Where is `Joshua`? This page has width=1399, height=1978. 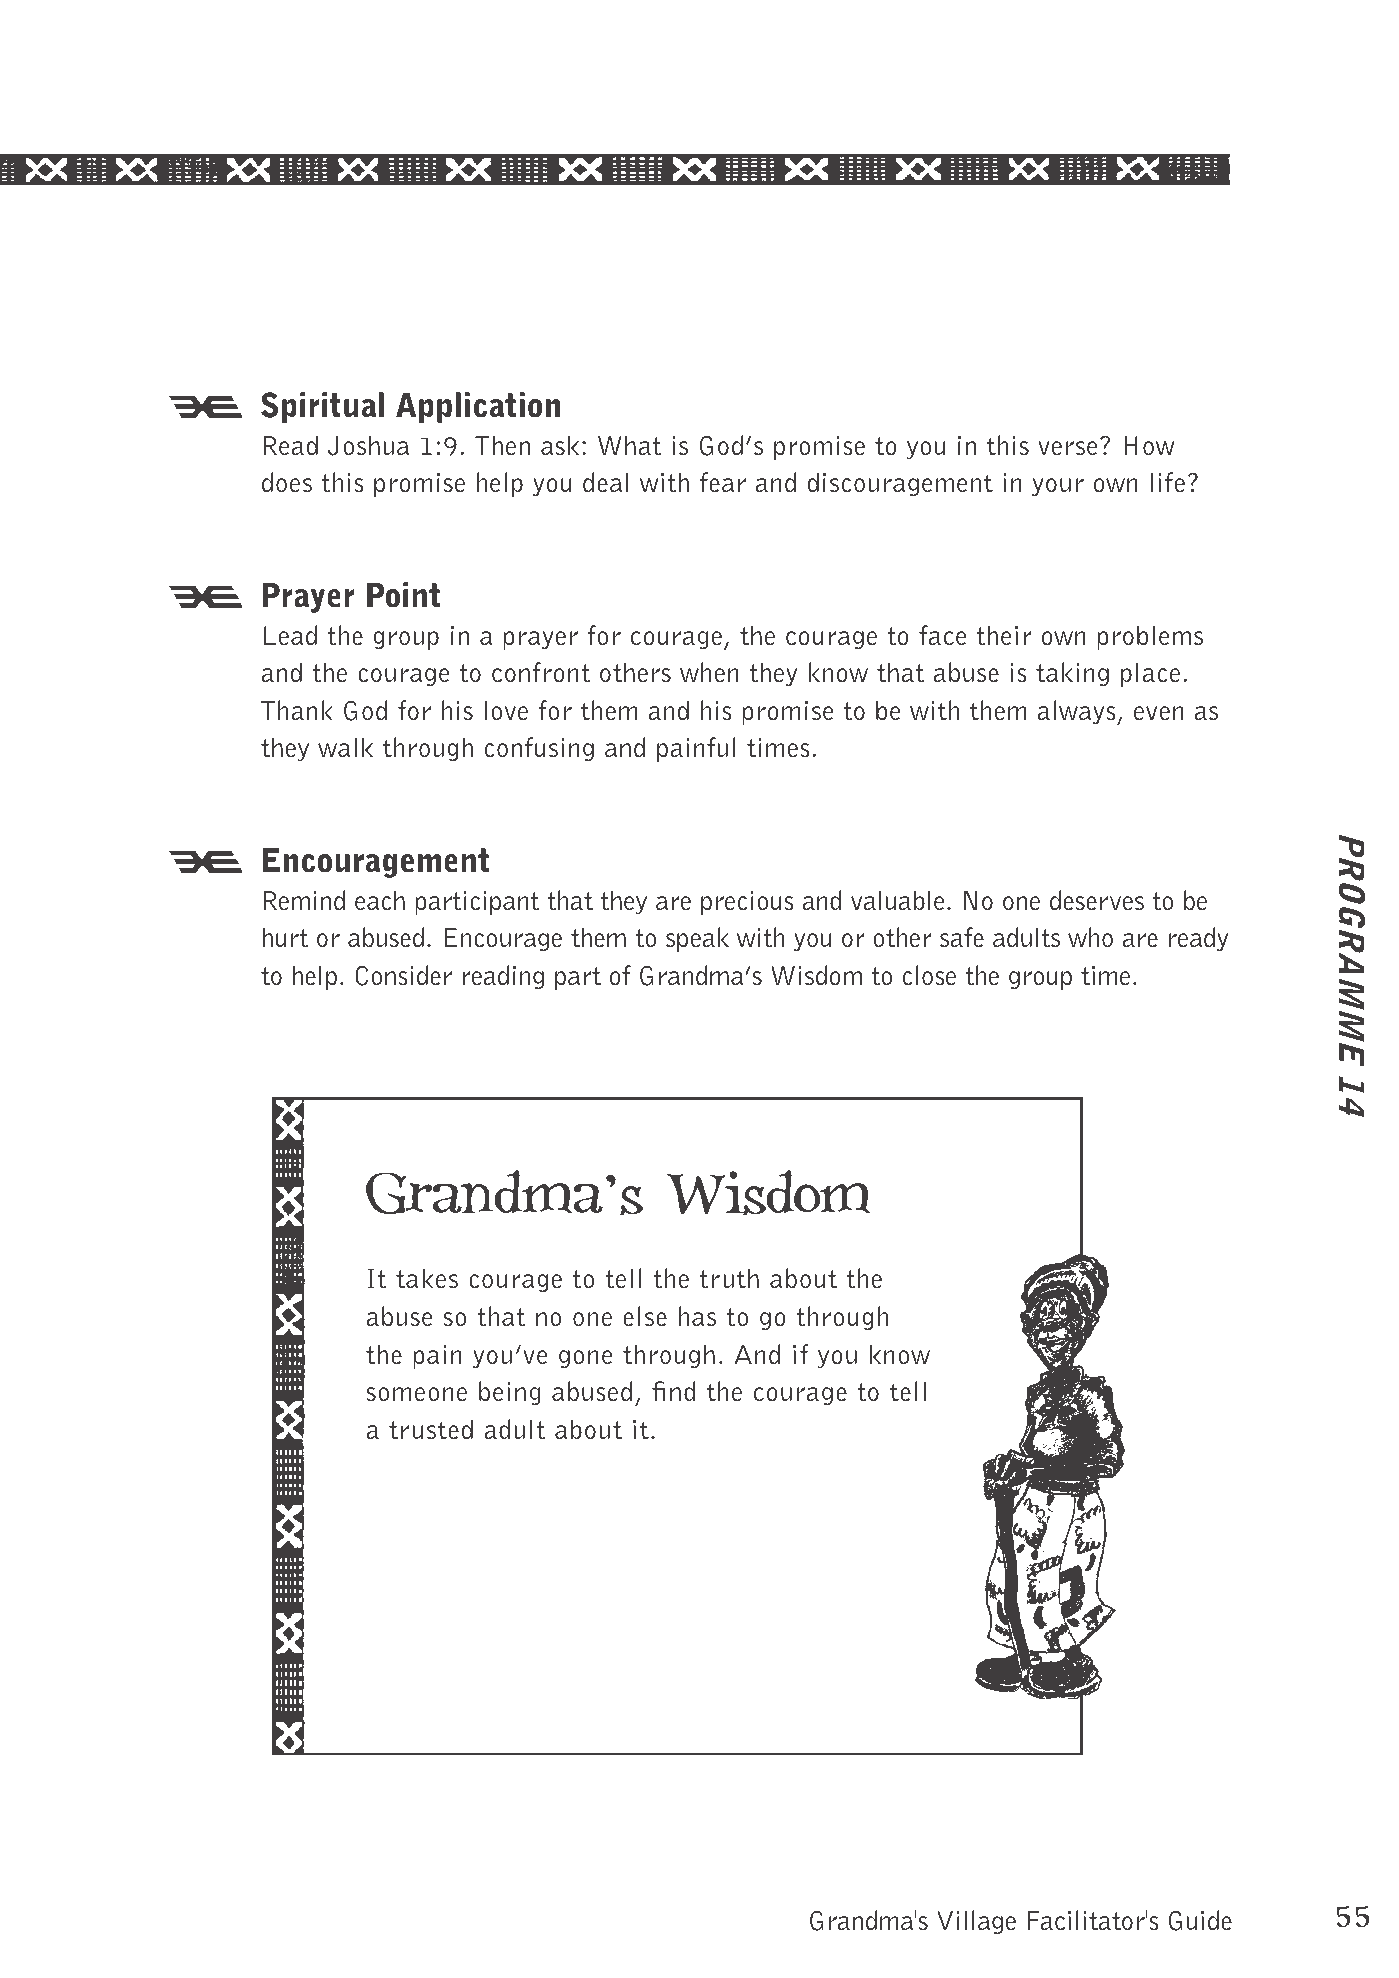 Joshua is located at coordinates (368, 445).
